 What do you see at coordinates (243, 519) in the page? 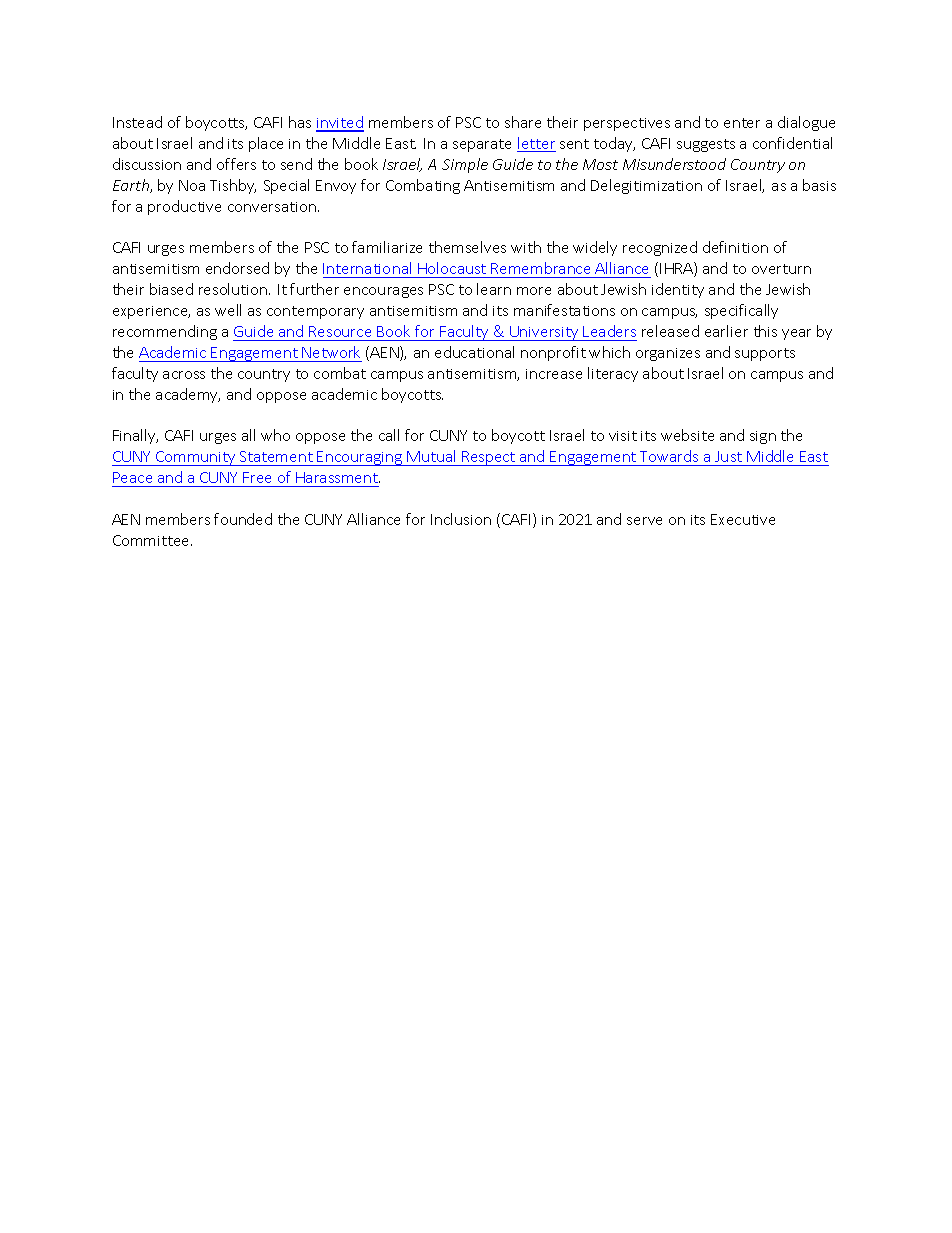
I see `founded` at bounding box center [243, 519].
